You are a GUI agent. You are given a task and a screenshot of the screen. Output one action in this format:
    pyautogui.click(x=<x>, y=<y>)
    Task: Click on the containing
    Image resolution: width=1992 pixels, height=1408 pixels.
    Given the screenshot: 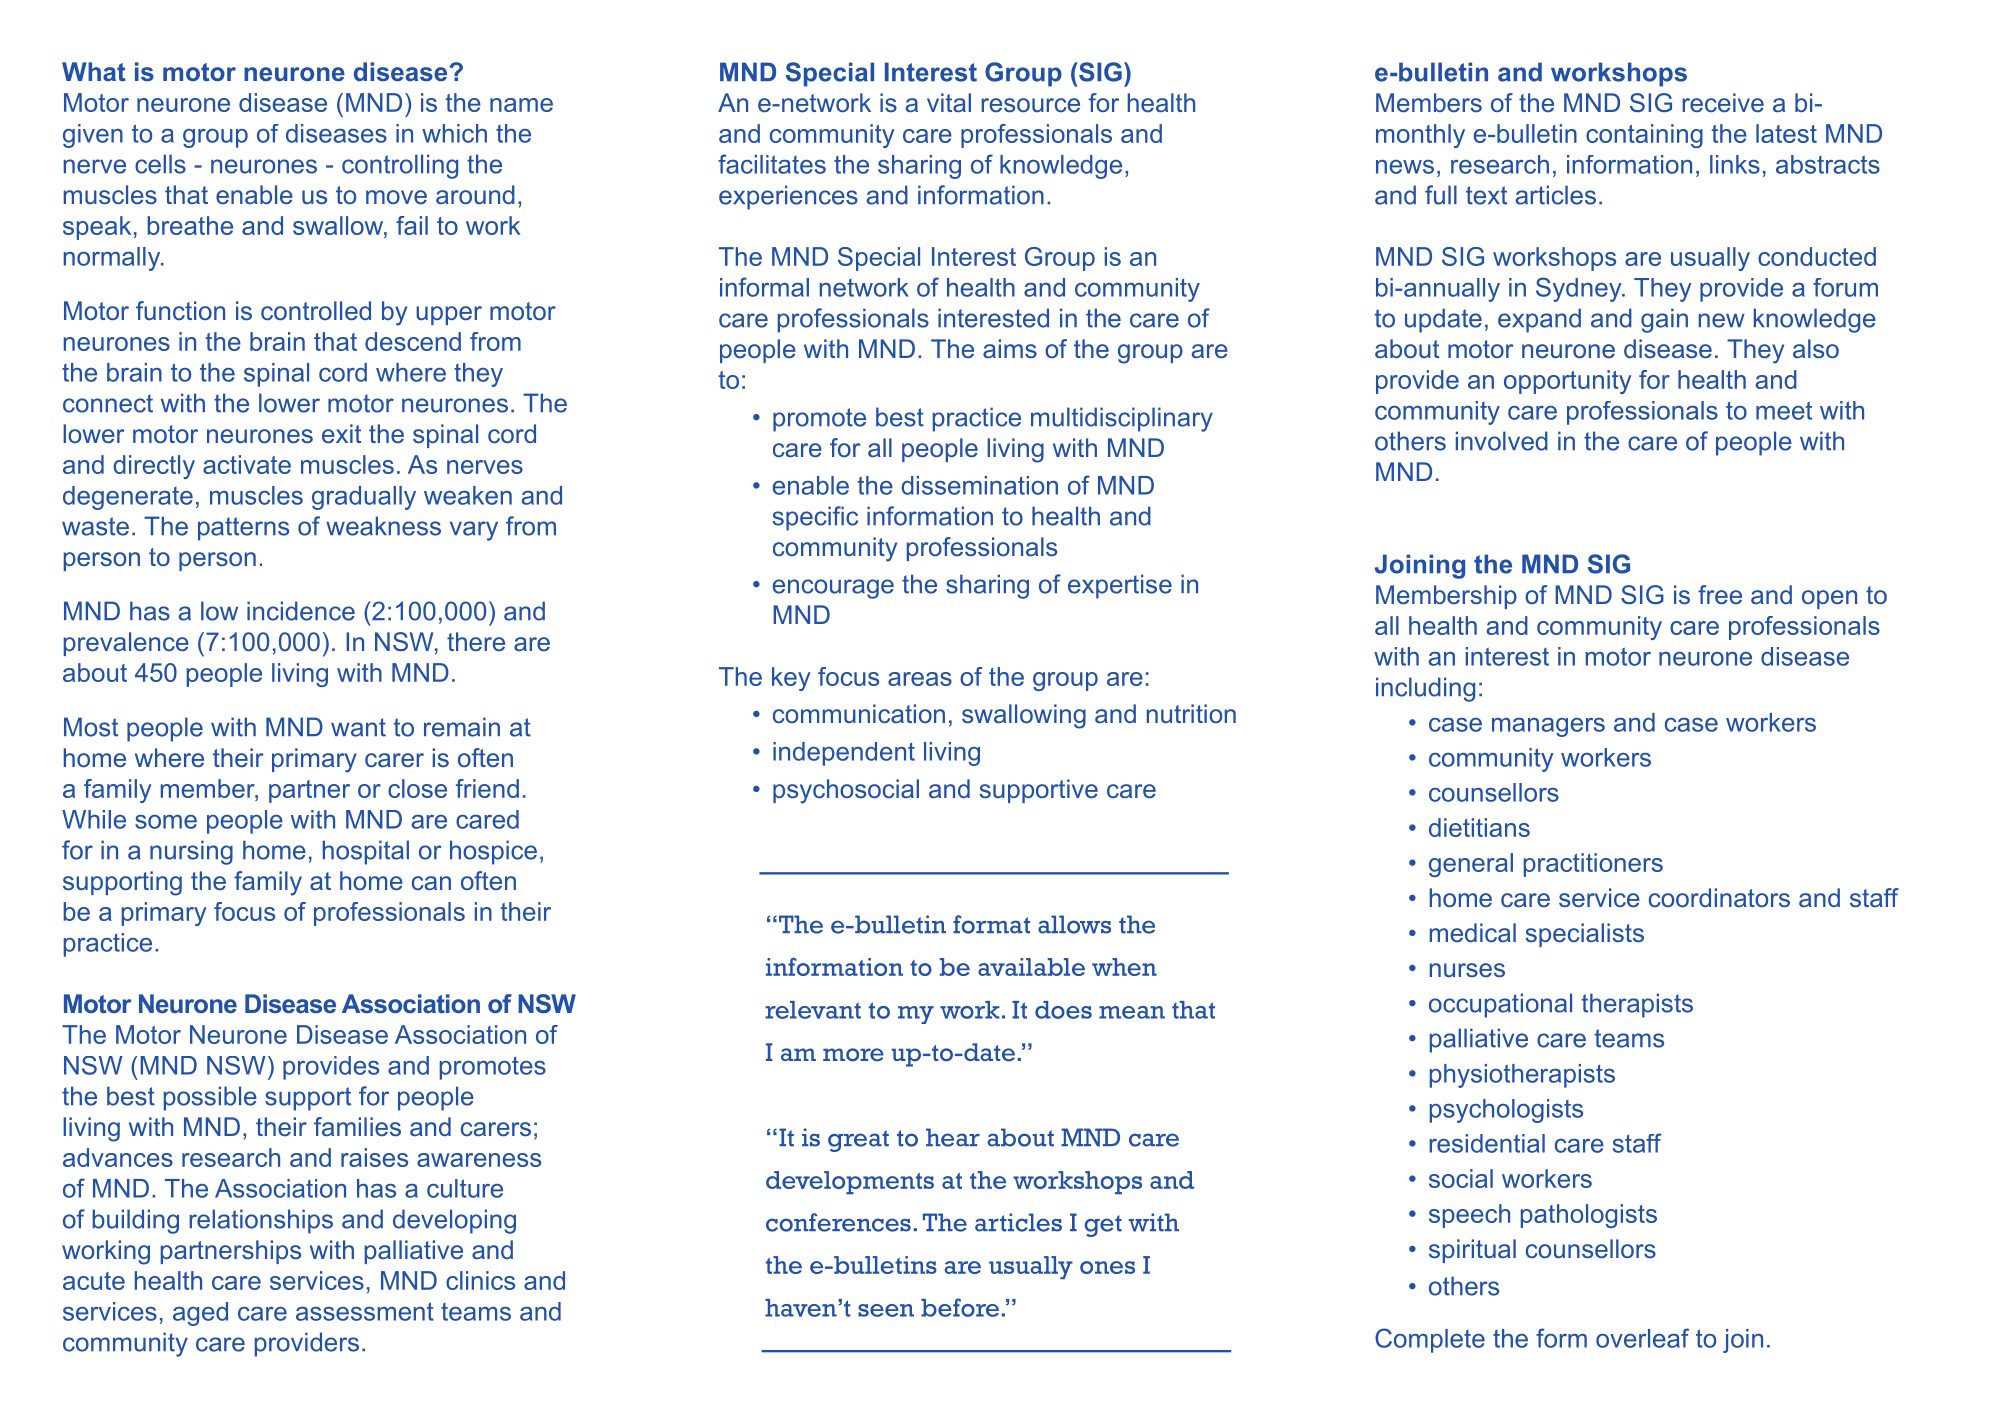 What is the action you would take?
    pyautogui.click(x=1644, y=136)
